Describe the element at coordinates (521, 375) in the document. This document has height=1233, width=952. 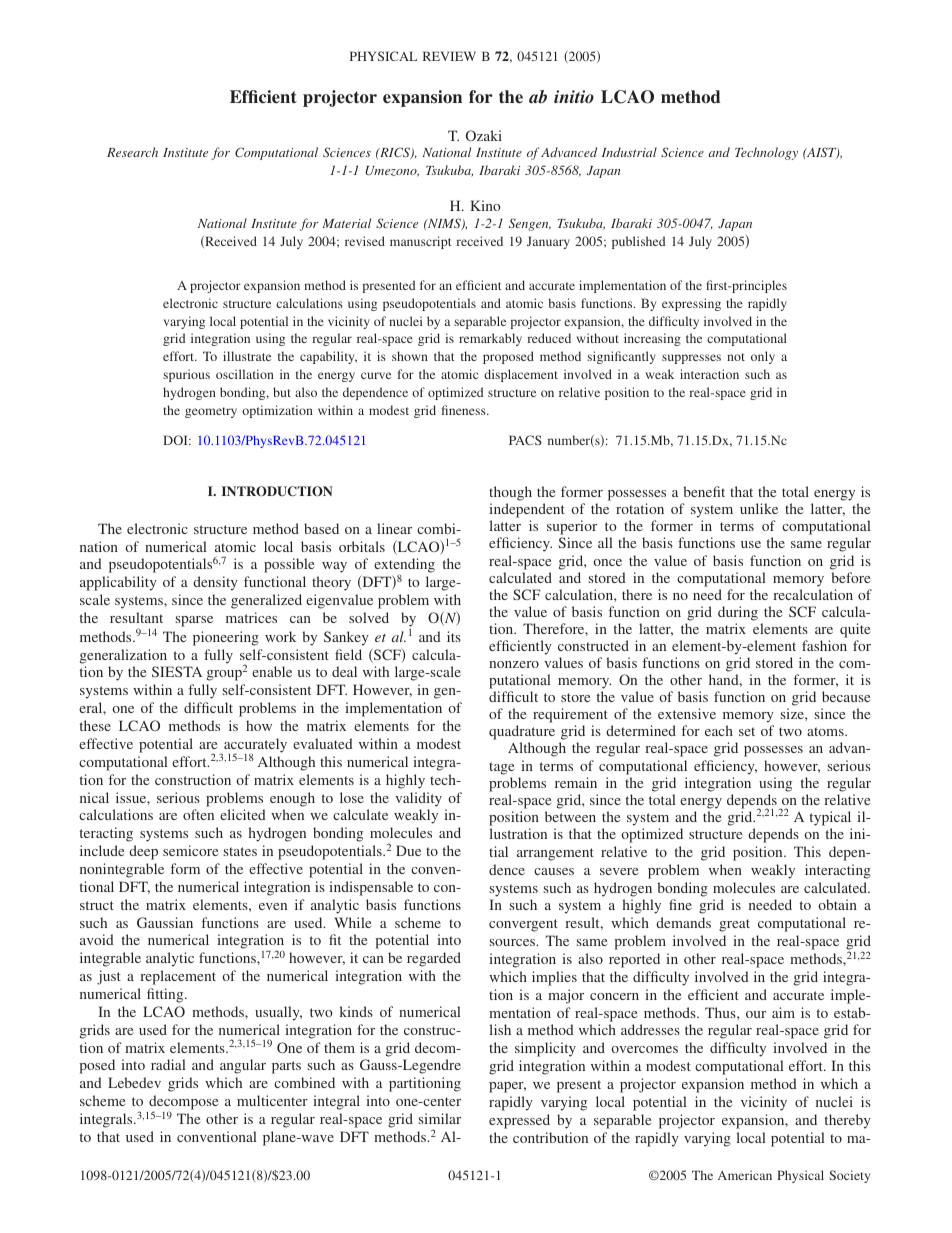
I see `displacement` at that location.
